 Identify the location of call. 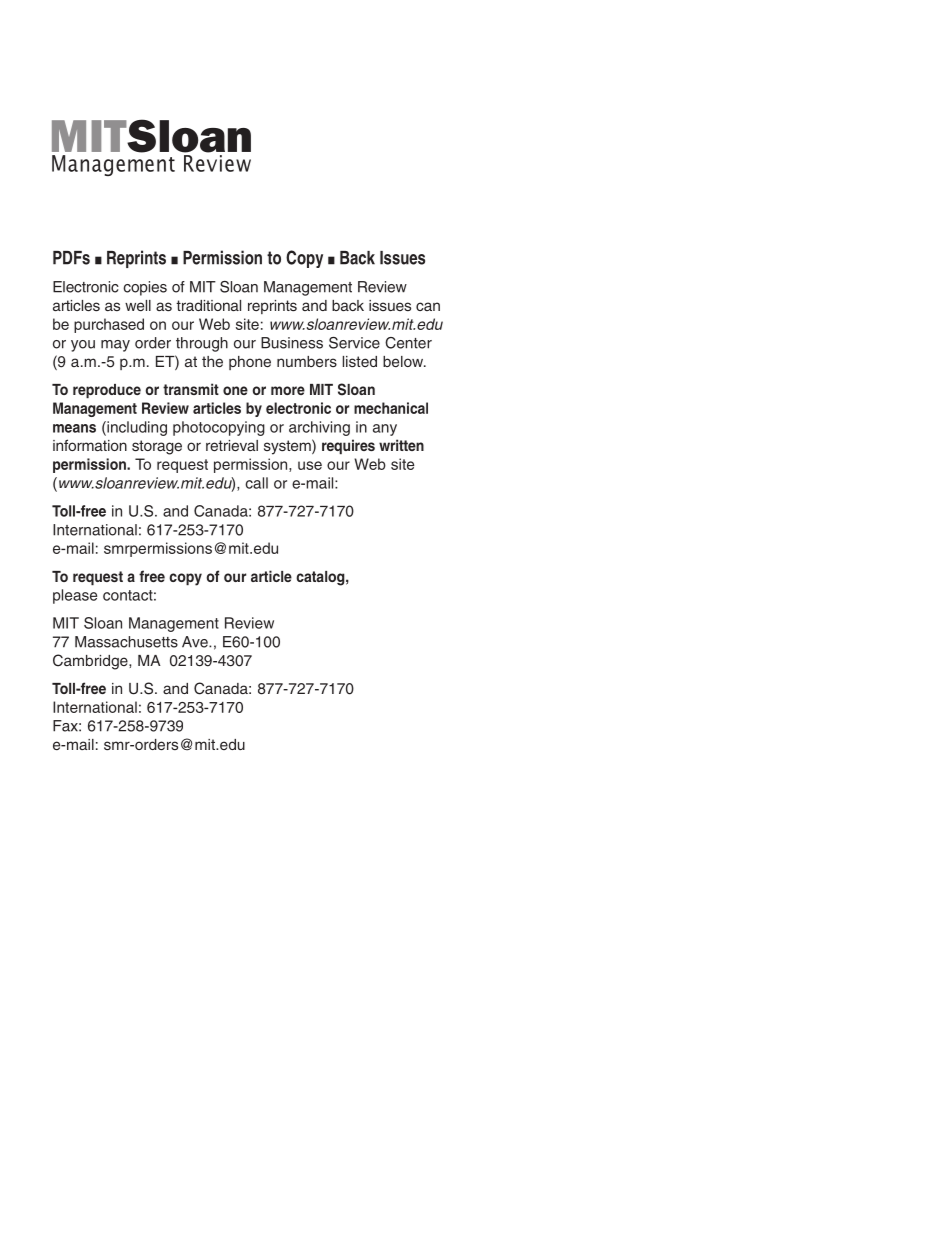
(256, 483).
